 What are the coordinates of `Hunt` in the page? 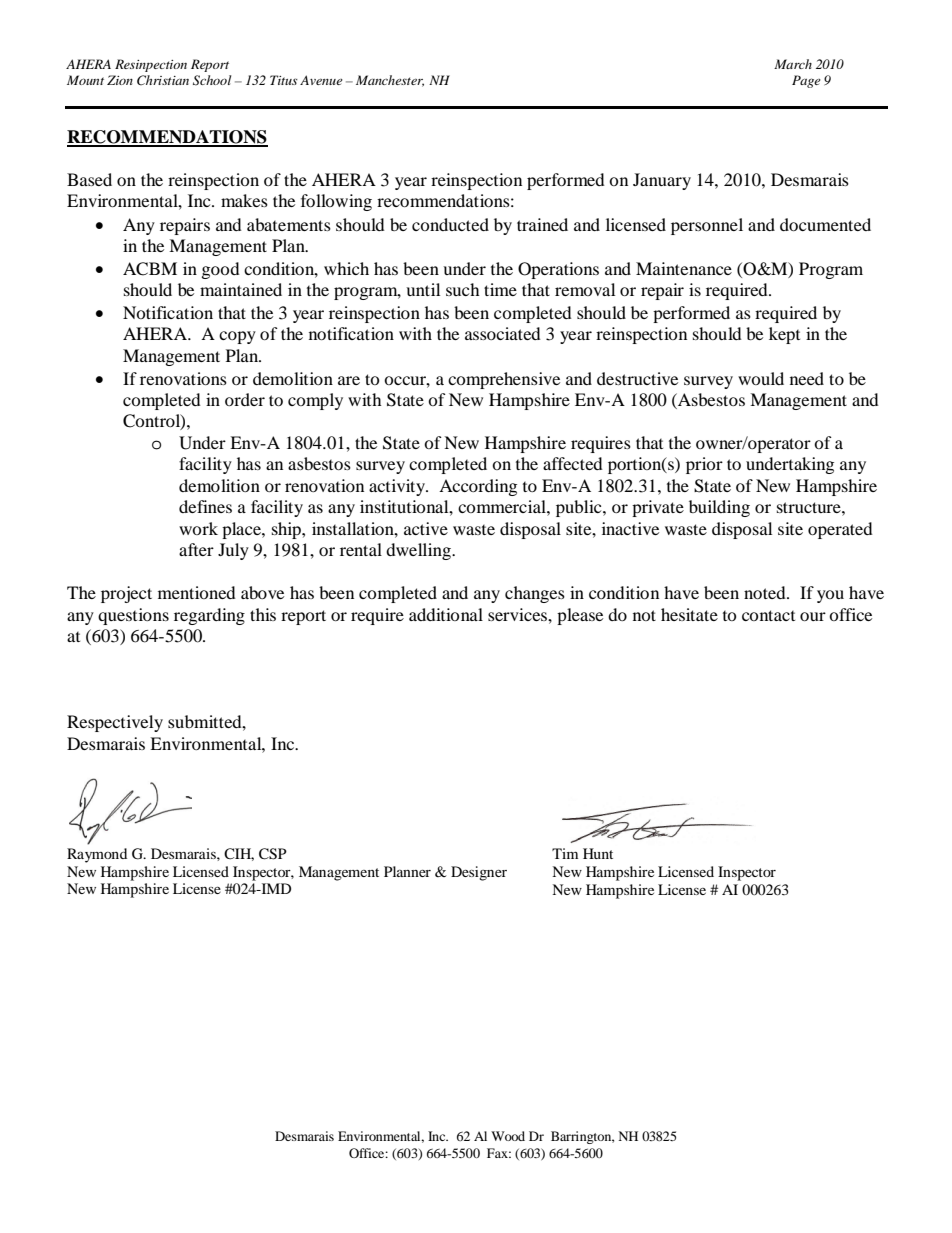 It's located at (598, 853).
